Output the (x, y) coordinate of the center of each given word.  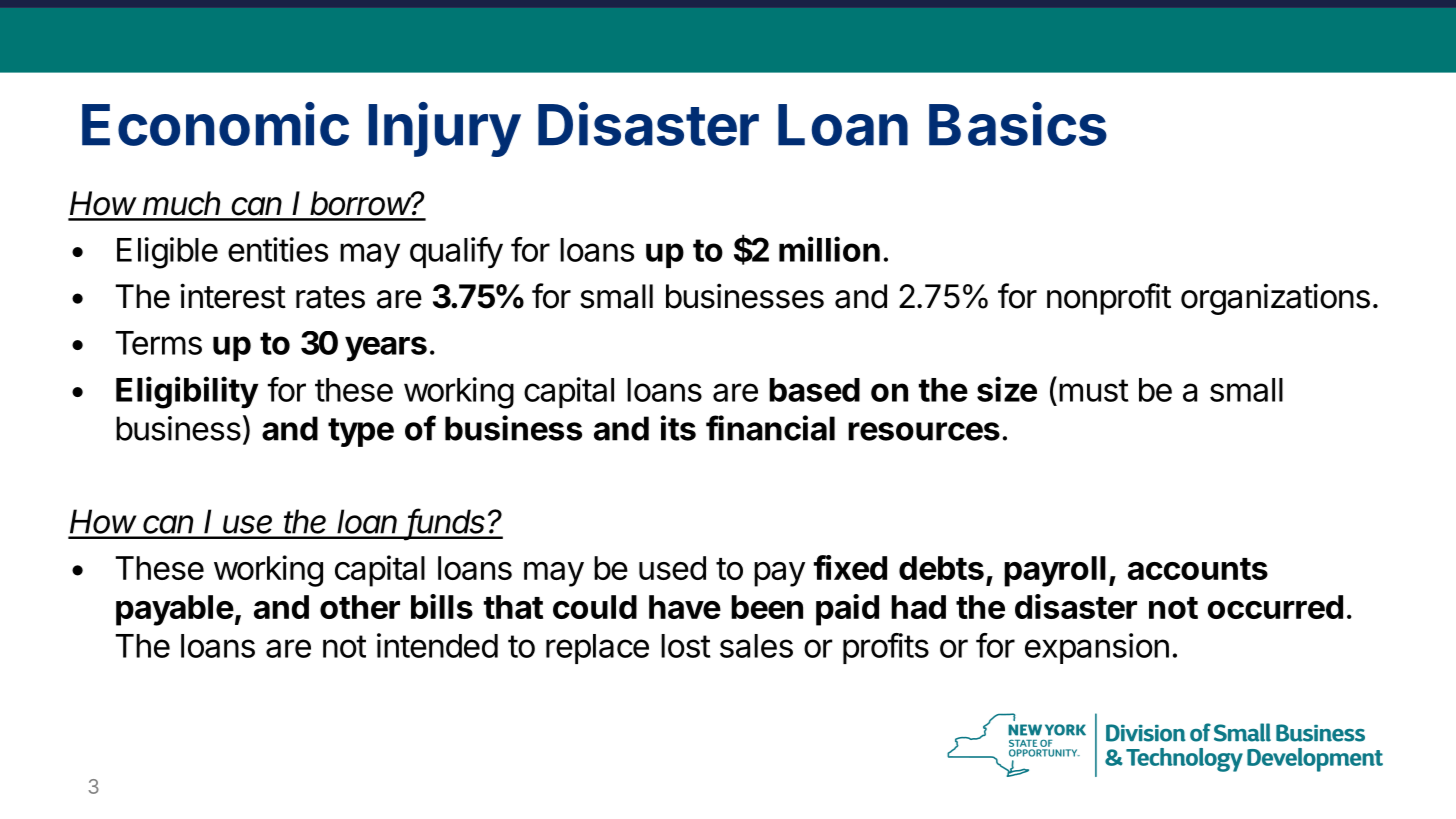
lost (686, 646)
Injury (444, 129)
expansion (1097, 648)
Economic (215, 124)
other (360, 607)
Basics (1018, 124)
